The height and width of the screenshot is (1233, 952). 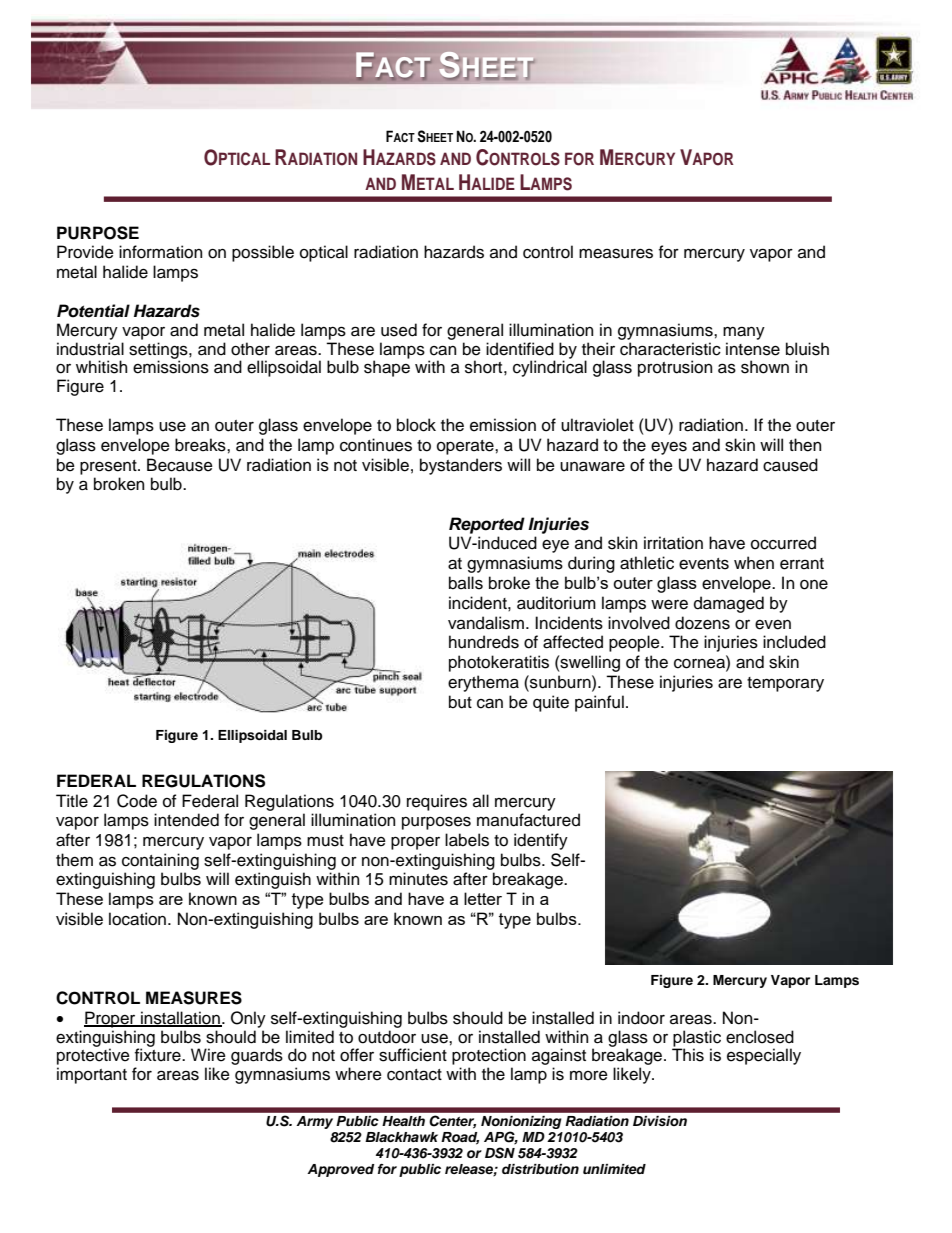 I want to click on photokeratitis, so click(x=499, y=663).
